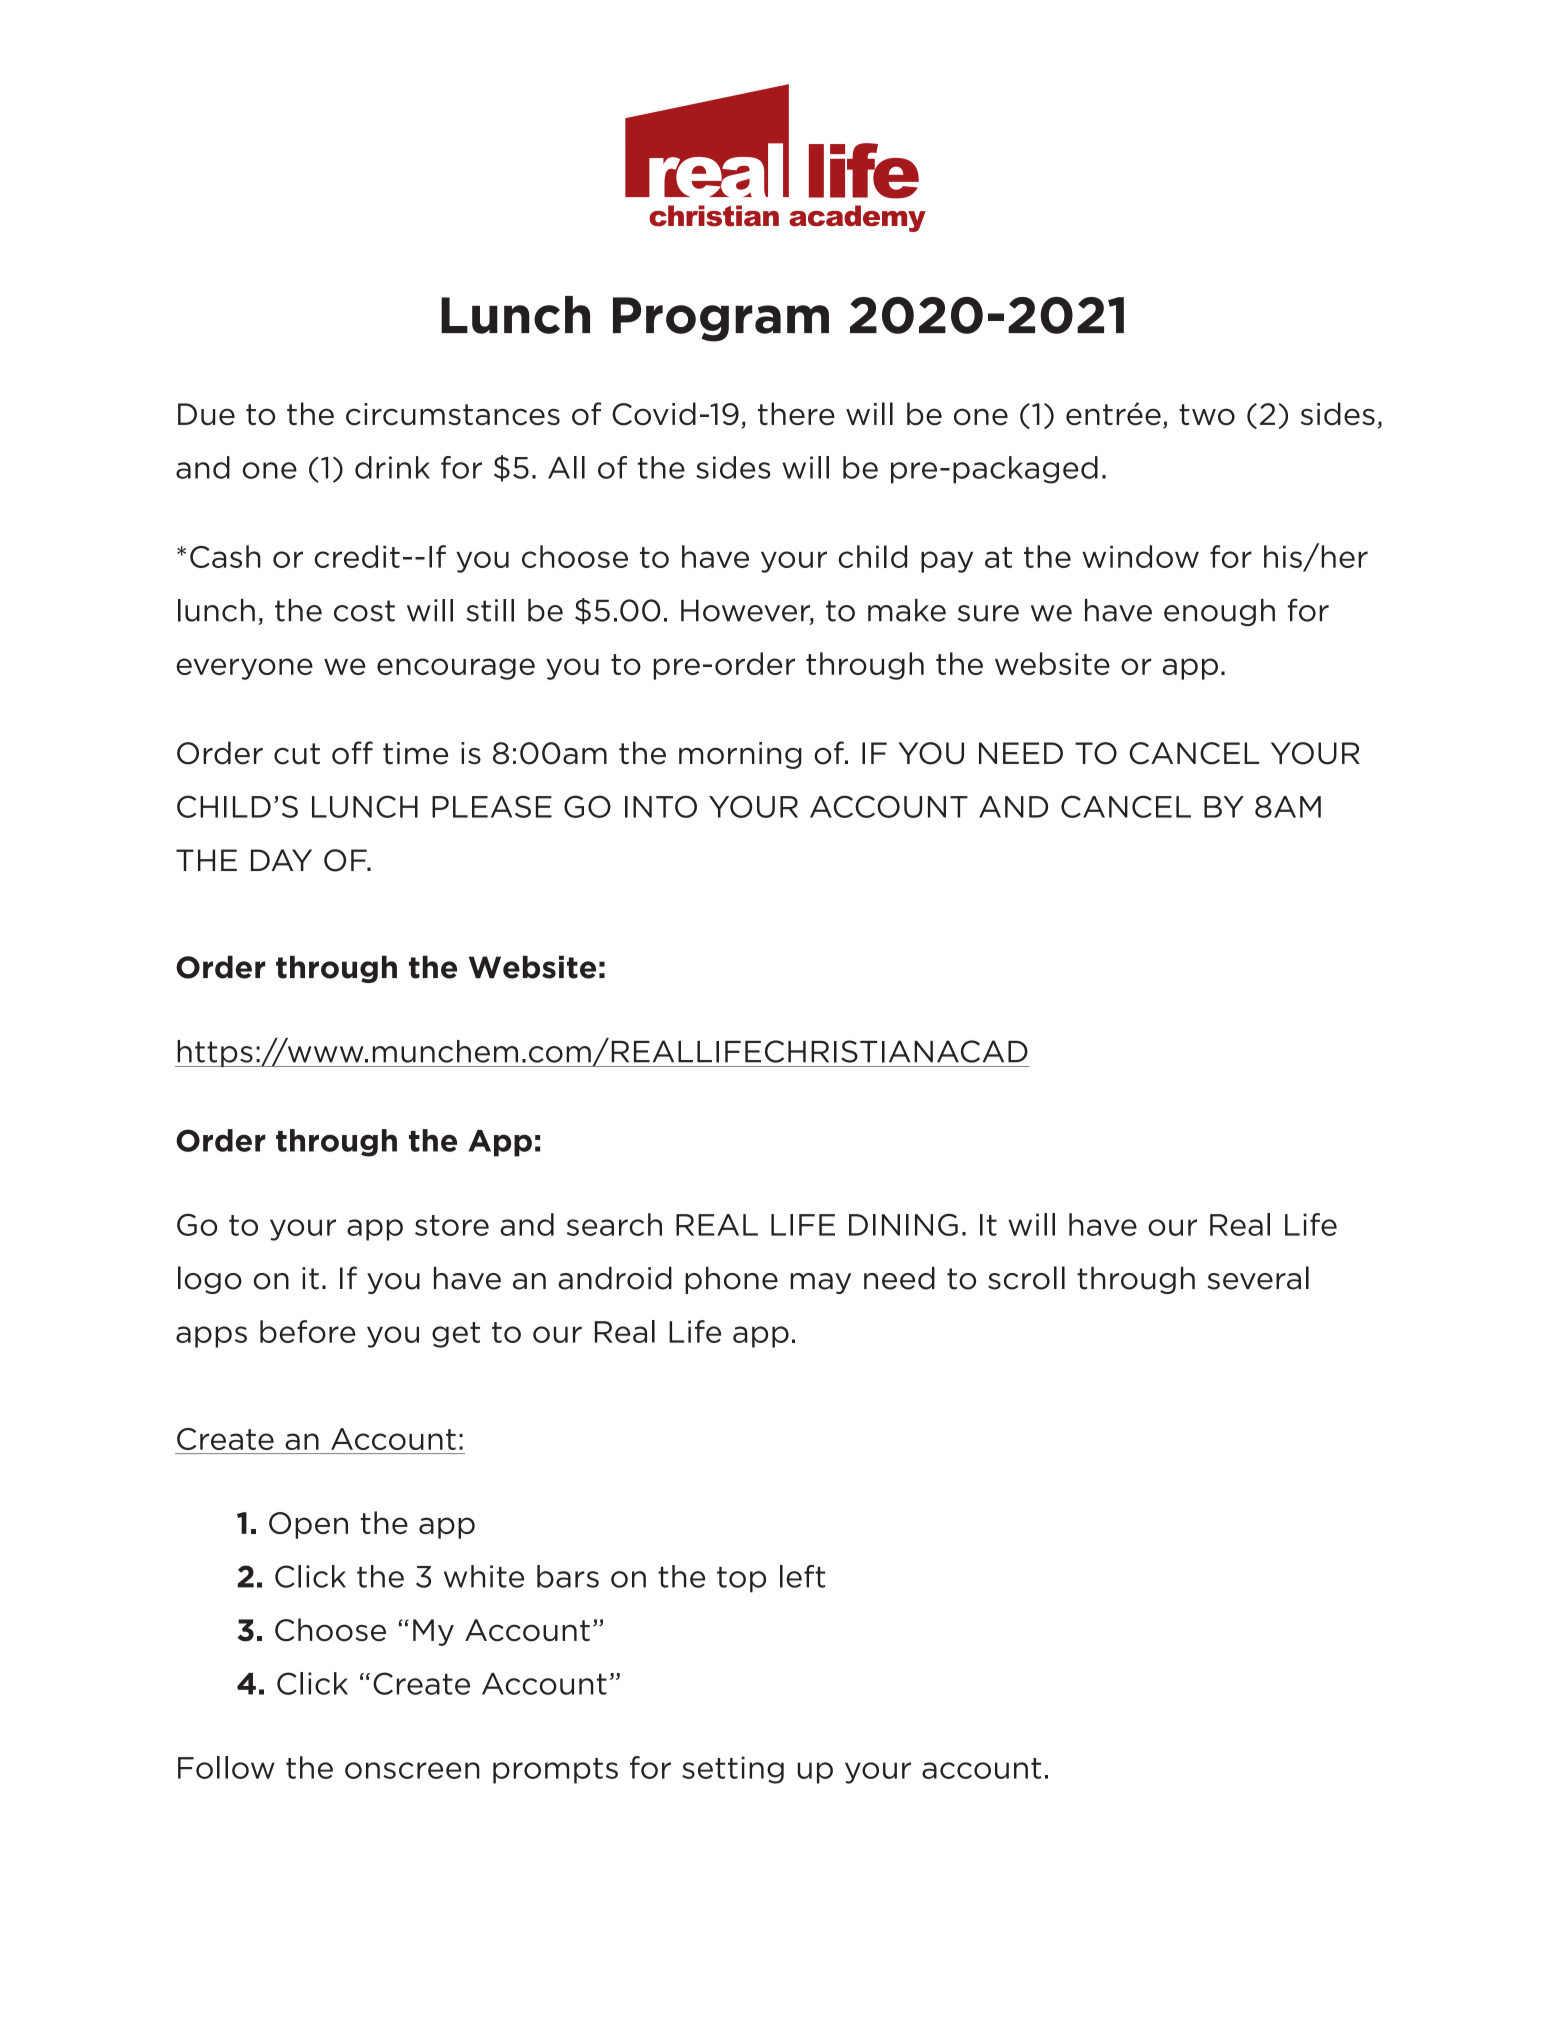  What do you see at coordinates (1026, 1278) in the document?
I see `scroll` at bounding box center [1026, 1278].
